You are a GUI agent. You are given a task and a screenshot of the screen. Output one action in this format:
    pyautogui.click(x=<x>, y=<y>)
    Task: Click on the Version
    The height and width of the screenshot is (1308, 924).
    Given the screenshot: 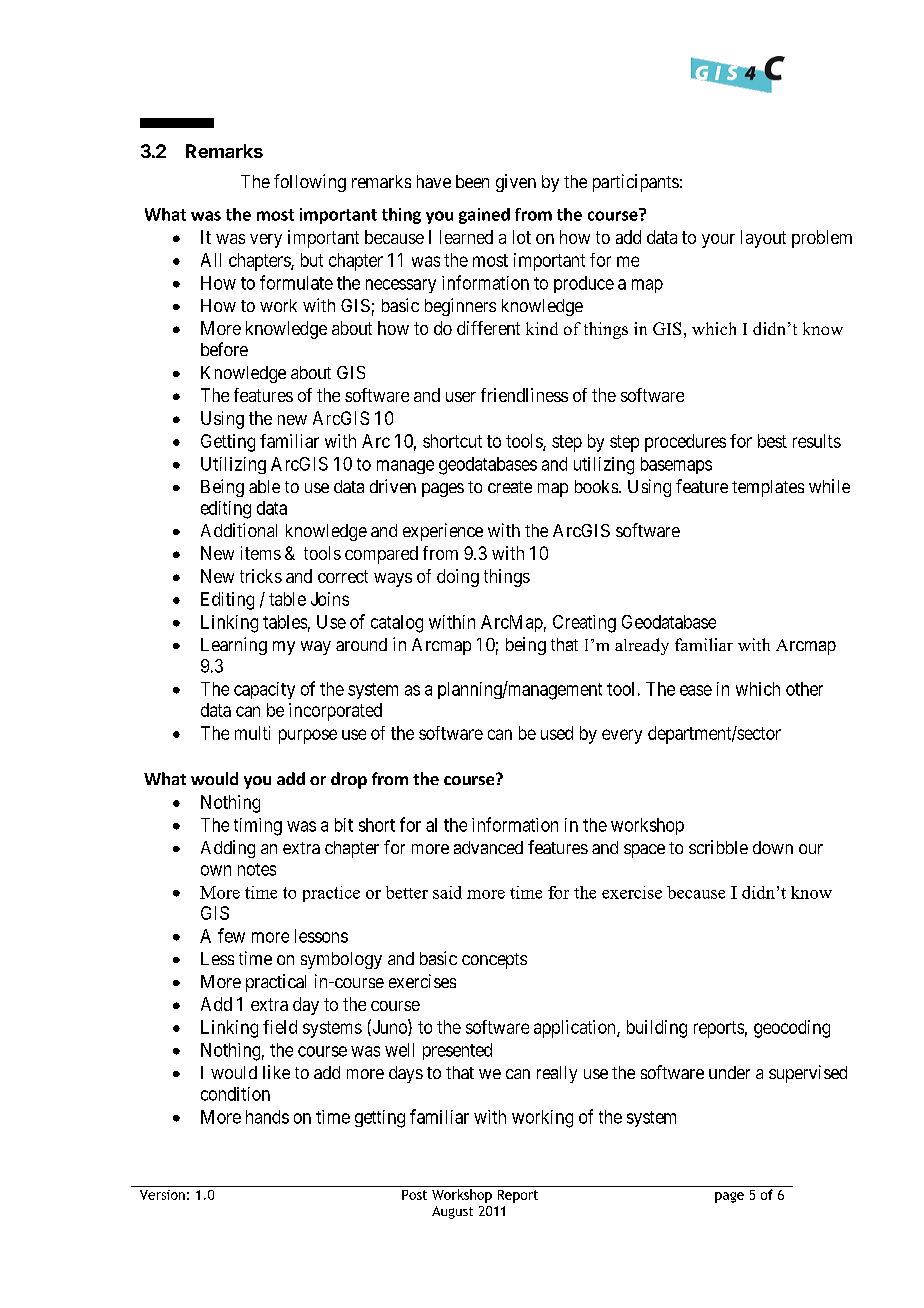 What is the action you would take?
    pyautogui.click(x=162, y=1195)
